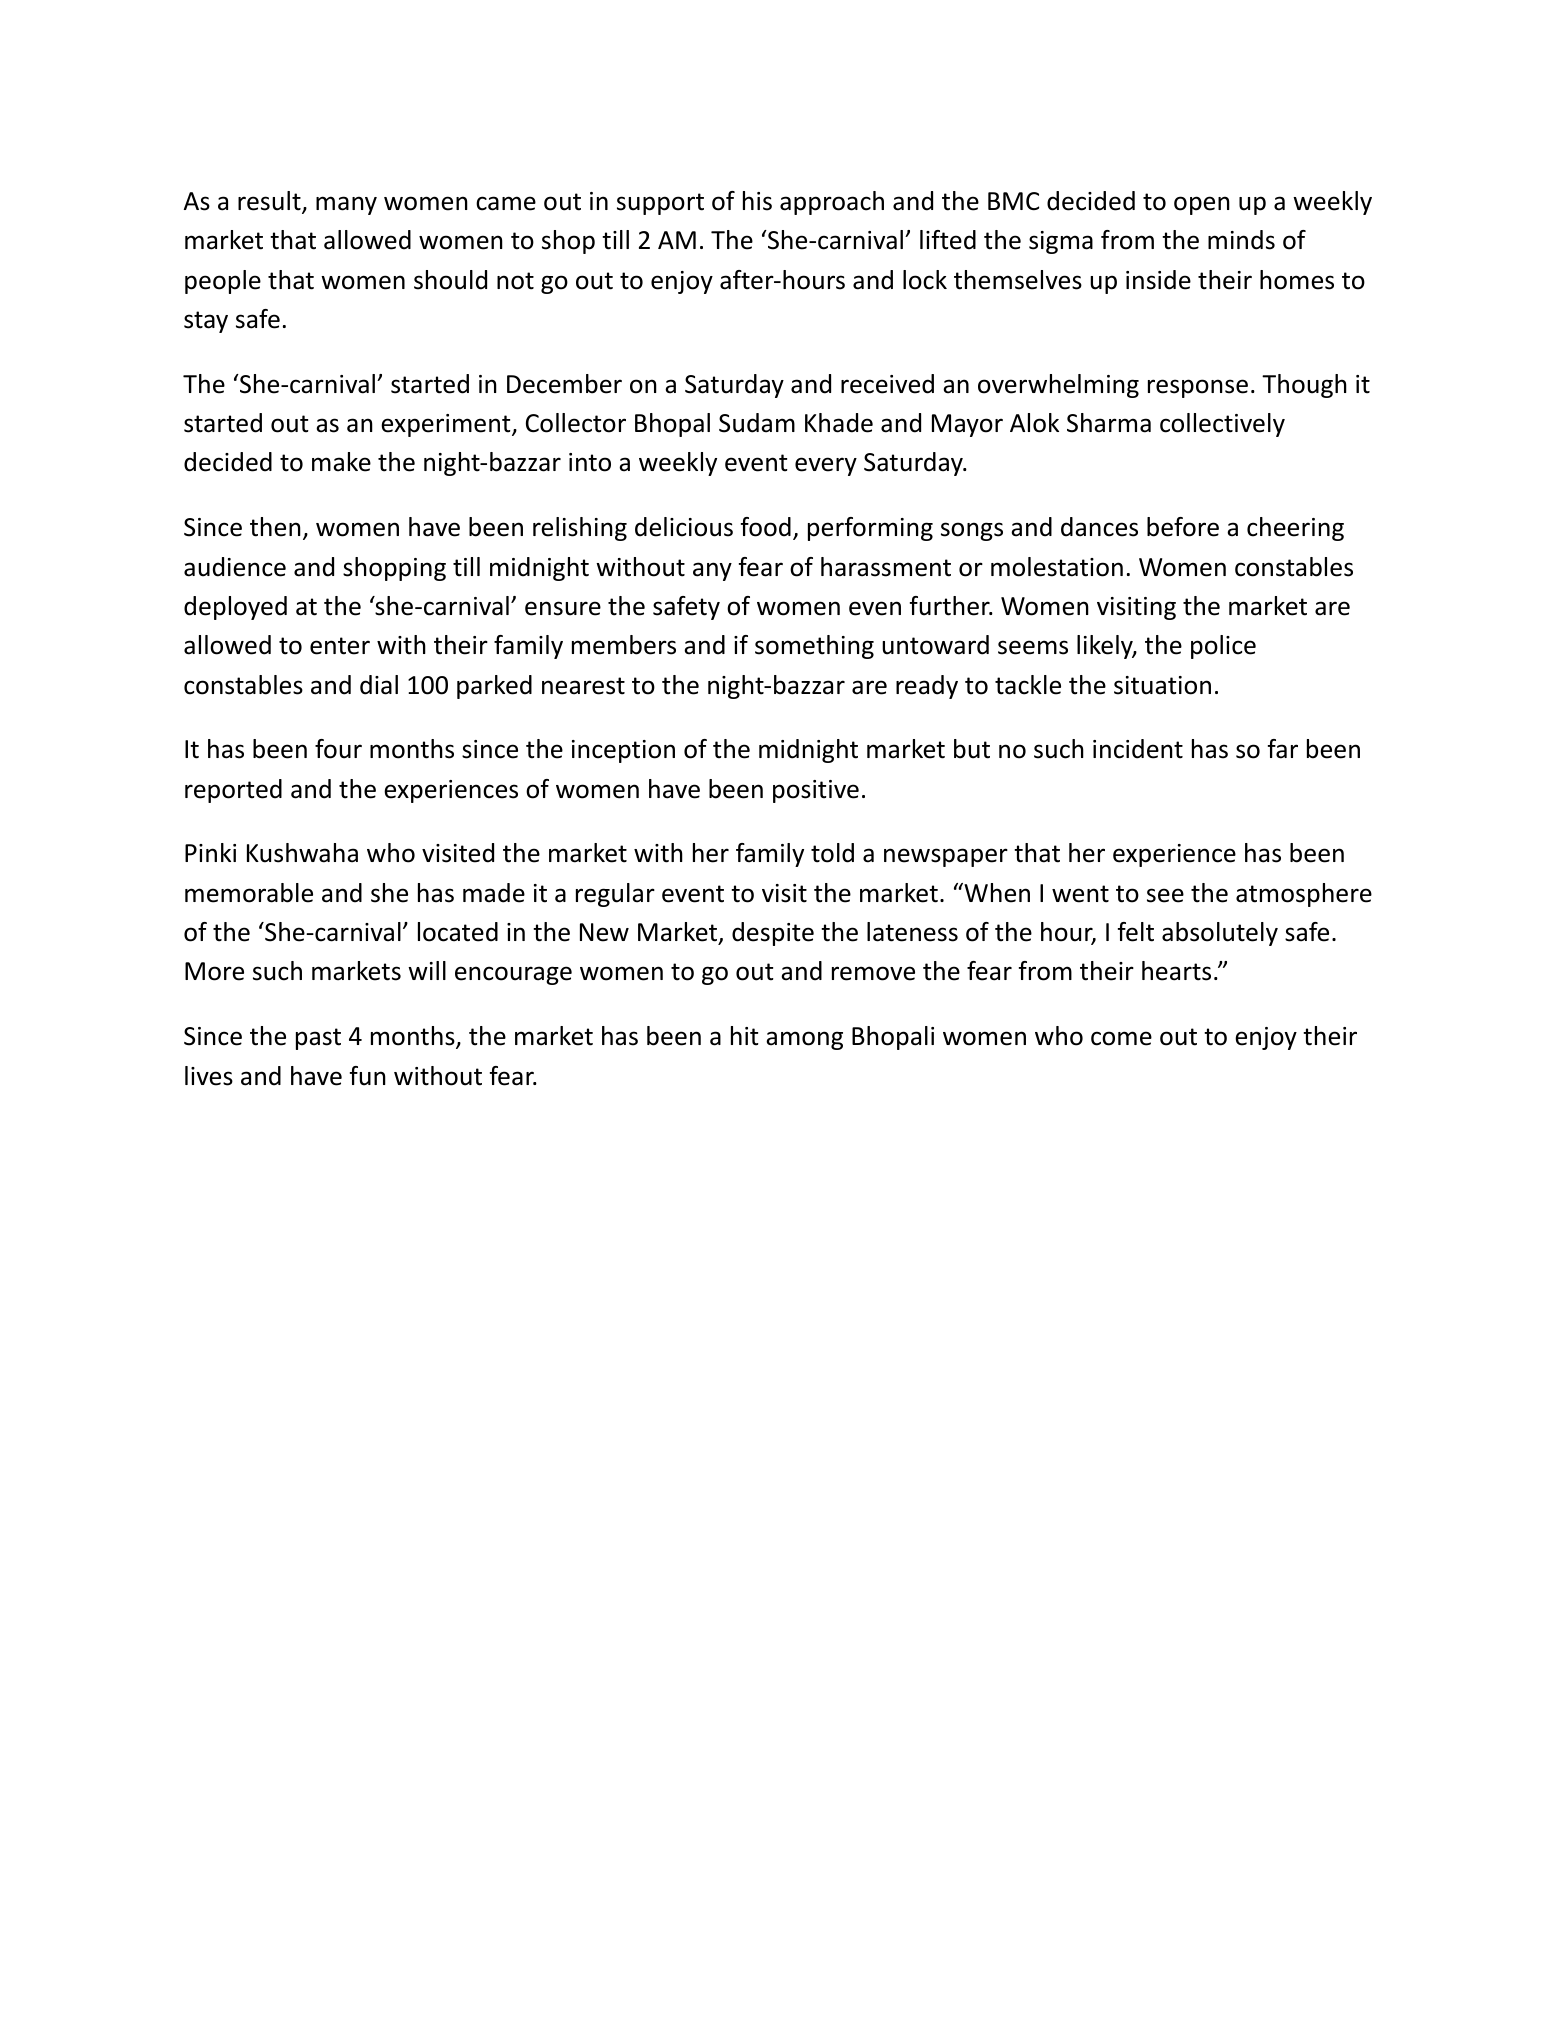 The height and width of the image is (2017, 1559). Describe the element at coordinates (1080, 894) in the image. I see `went` at that location.
